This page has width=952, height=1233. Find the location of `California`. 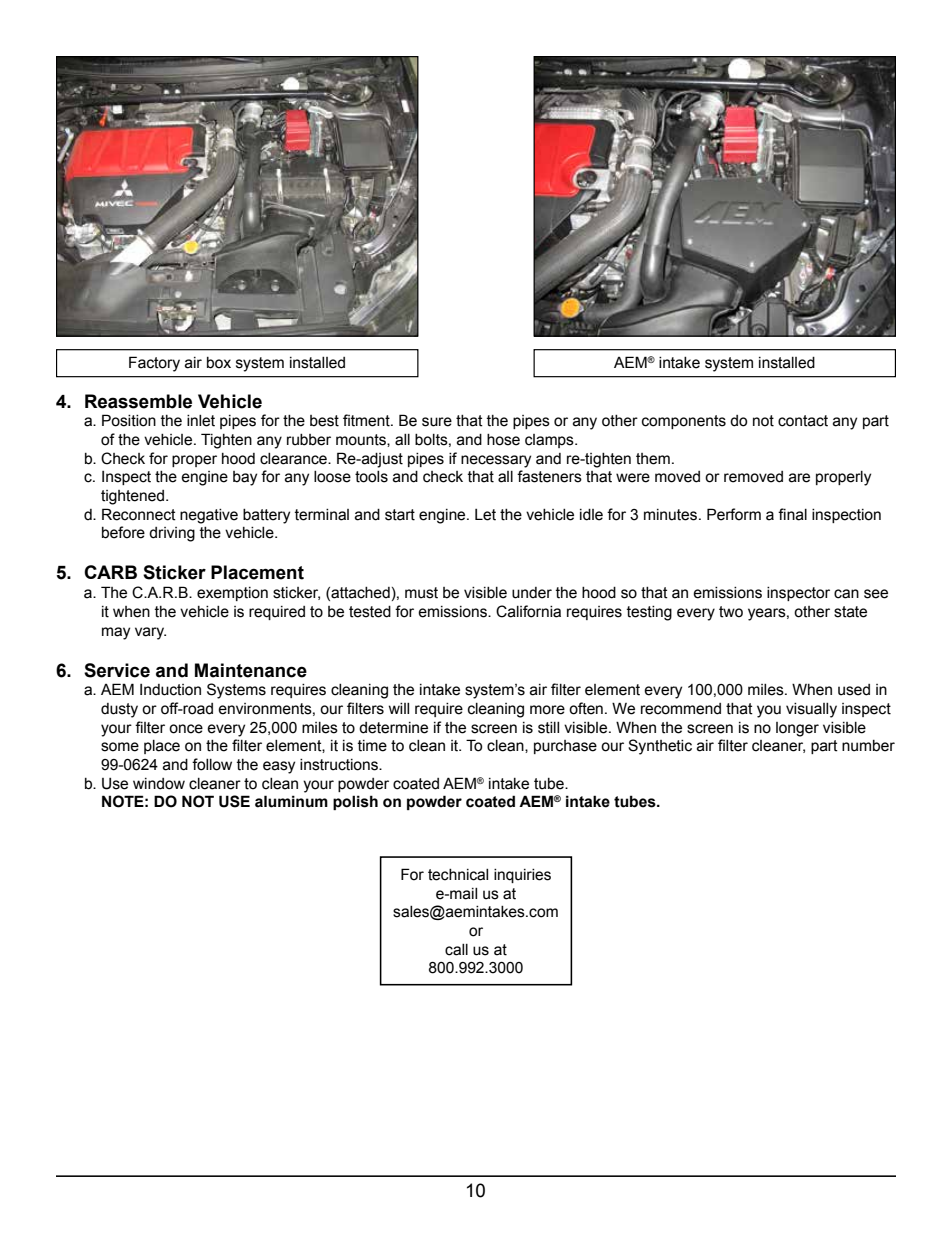

California is located at coordinates (528, 611).
